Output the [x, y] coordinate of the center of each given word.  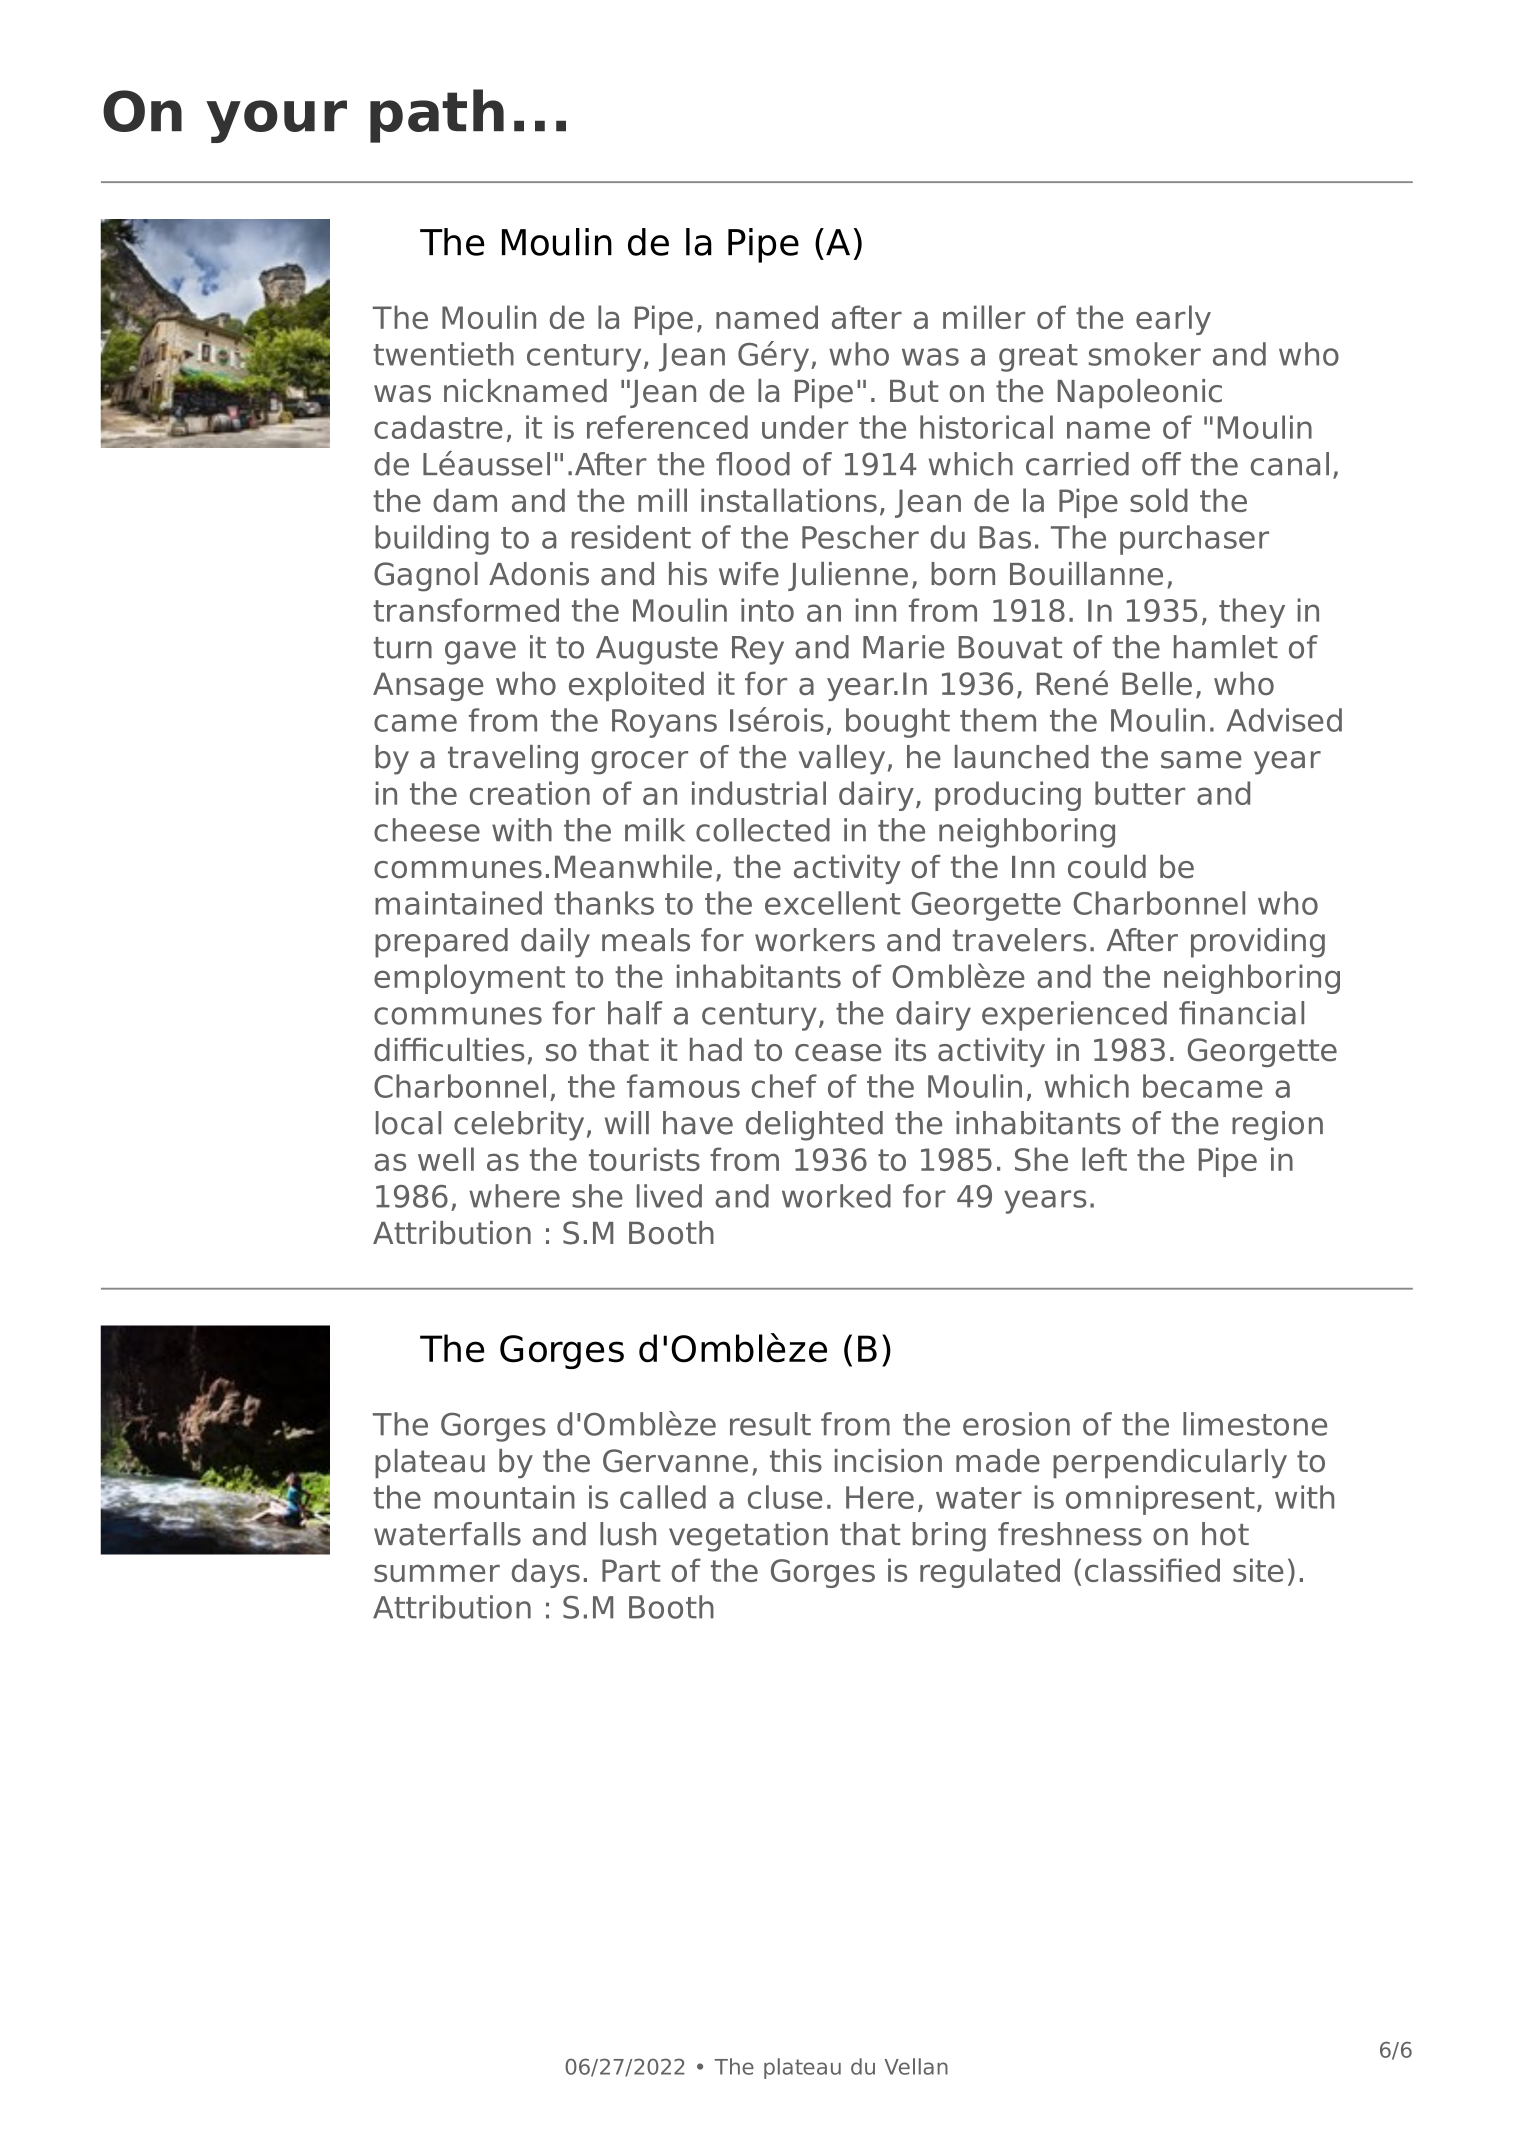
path [437, 116]
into [767, 610]
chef [784, 1086]
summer [437, 1573]
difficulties [449, 1050]
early [1173, 320]
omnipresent [1160, 1500]
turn [402, 648]
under [805, 427]
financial [1241, 1013]
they [1252, 613]
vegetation [748, 1537]
